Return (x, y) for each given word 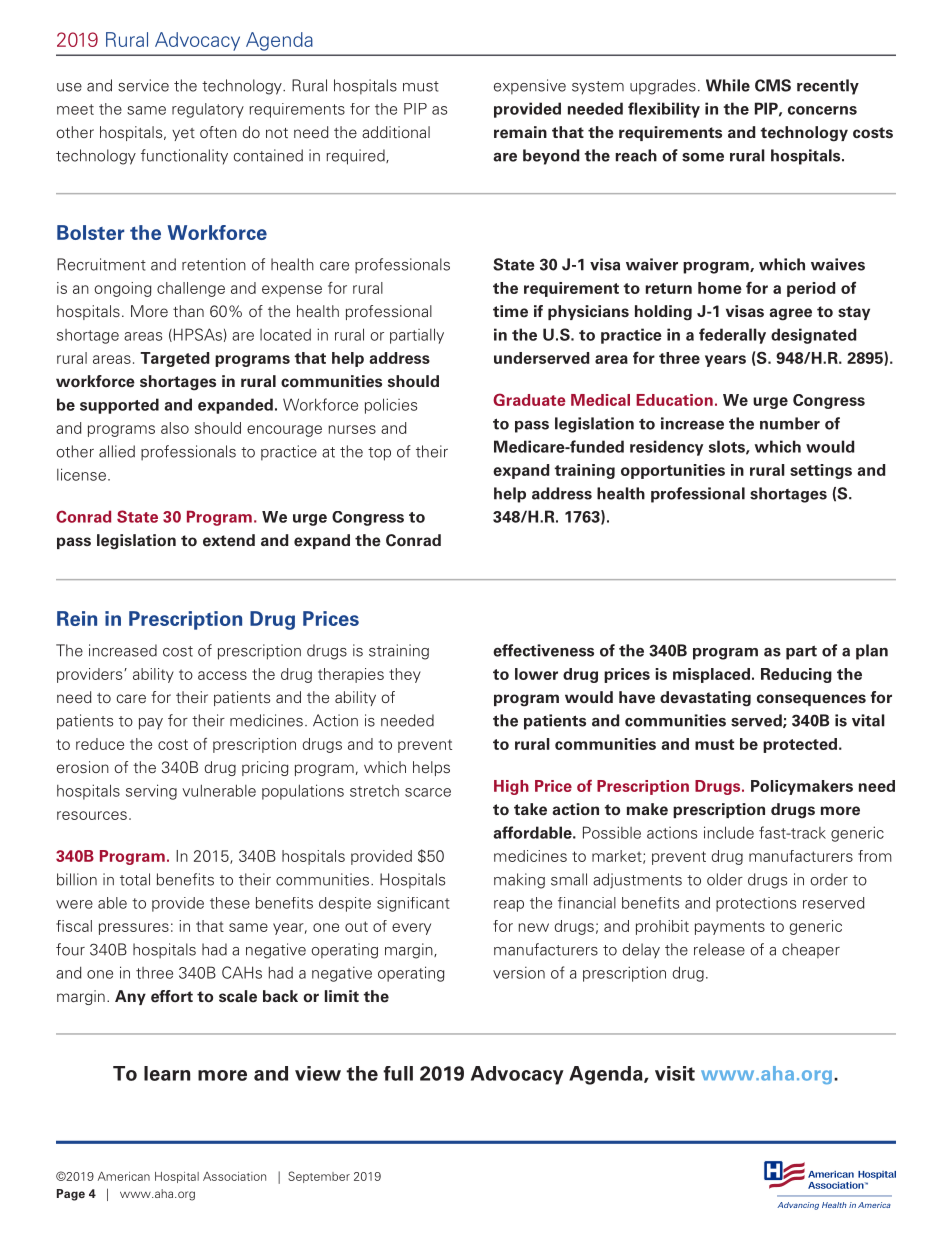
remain (520, 132)
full (398, 1073)
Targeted (174, 359)
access (222, 675)
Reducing (796, 675)
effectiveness (543, 650)
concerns (822, 110)
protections (756, 904)
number (790, 423)
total (135, 879)
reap (509, 906)
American (124, 1176)
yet (183, 134)
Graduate (529, 399)
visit (675, 1073)
